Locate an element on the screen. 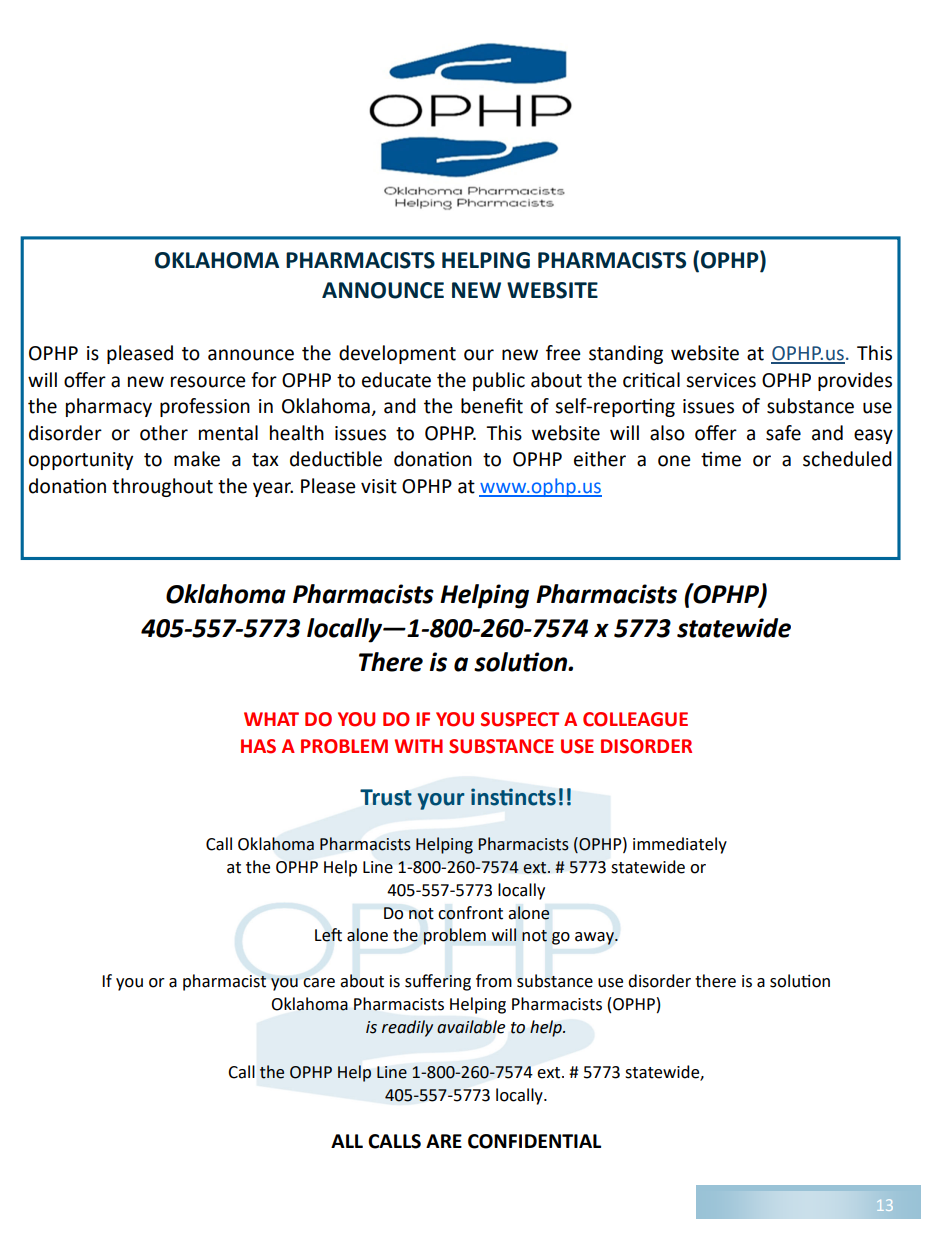  resource is located at coordinates (208, 382).
